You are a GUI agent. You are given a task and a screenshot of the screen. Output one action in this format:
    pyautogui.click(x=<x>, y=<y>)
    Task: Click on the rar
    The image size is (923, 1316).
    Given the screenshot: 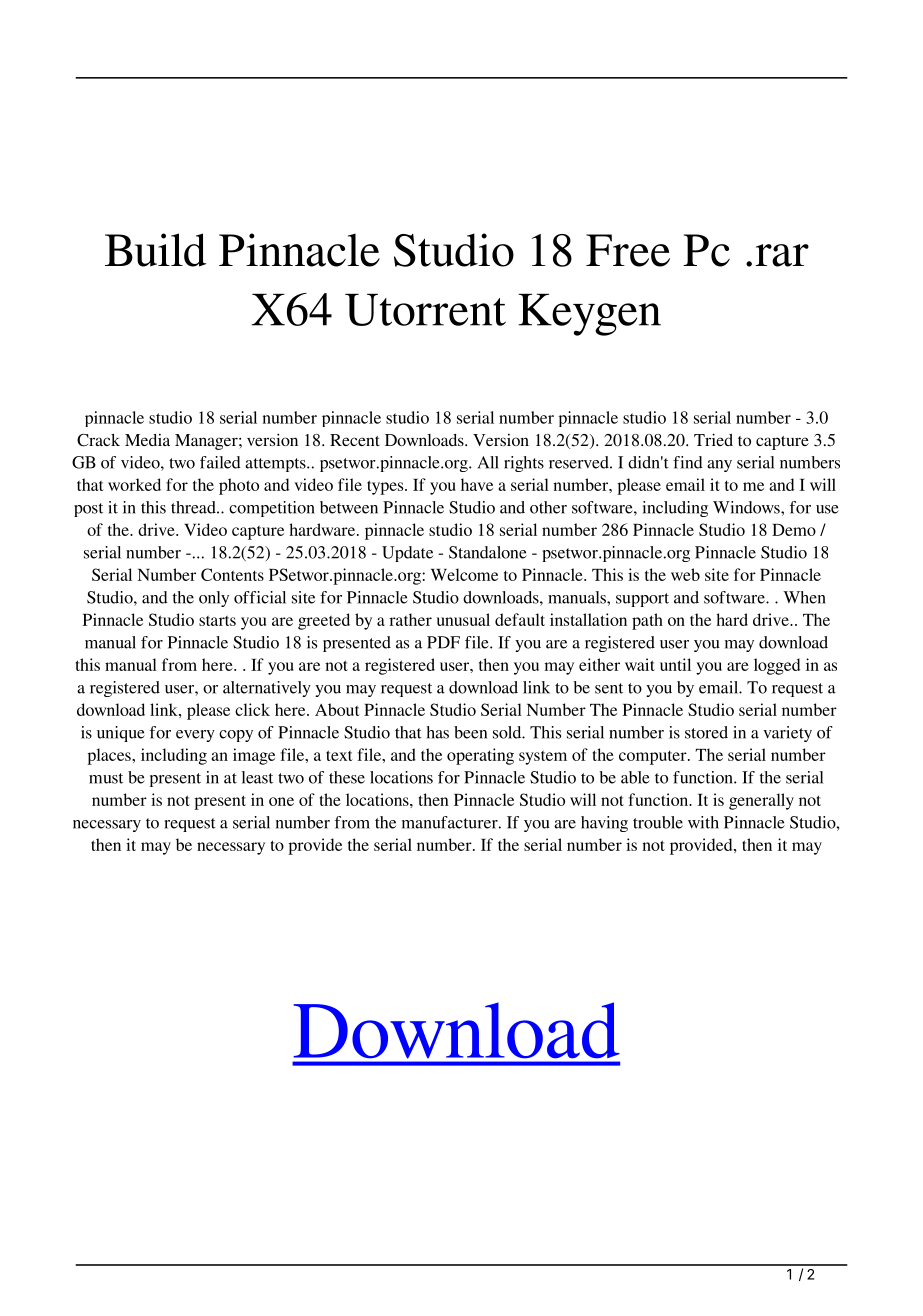 What is the action you would take?
    pyautogui.click(x=782, y=255)
